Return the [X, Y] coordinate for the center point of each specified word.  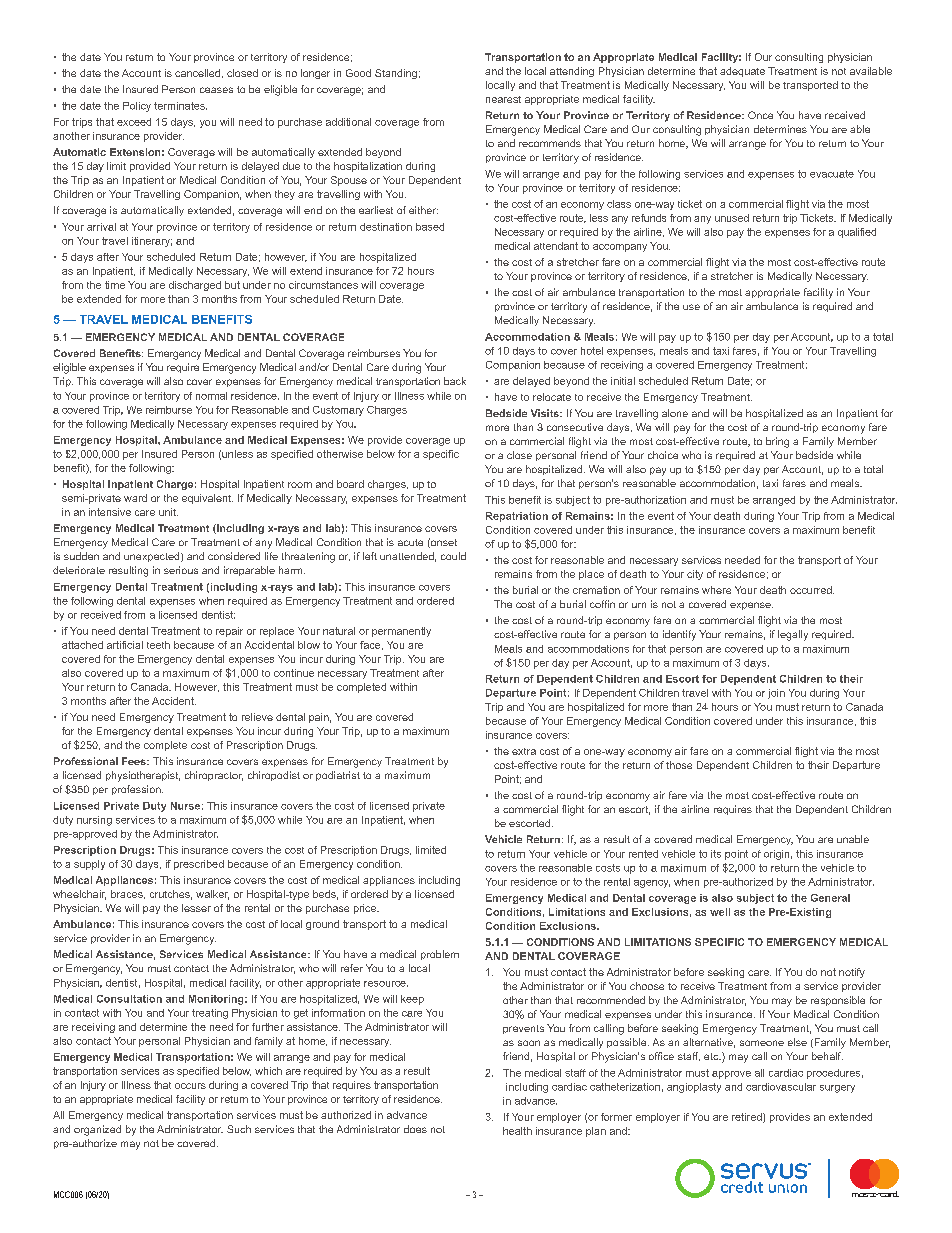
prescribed [199, 865]
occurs [190, 1086]
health [517, 1131]
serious [181, 570]
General [830, 898]
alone [675, 413]
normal [211, 396]
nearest [503, 99]
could [453, 556]
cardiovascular [781, 1087]
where [716, 590]
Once [760, 115]
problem [440, 955]
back [455, 381]
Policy [137, 107]
